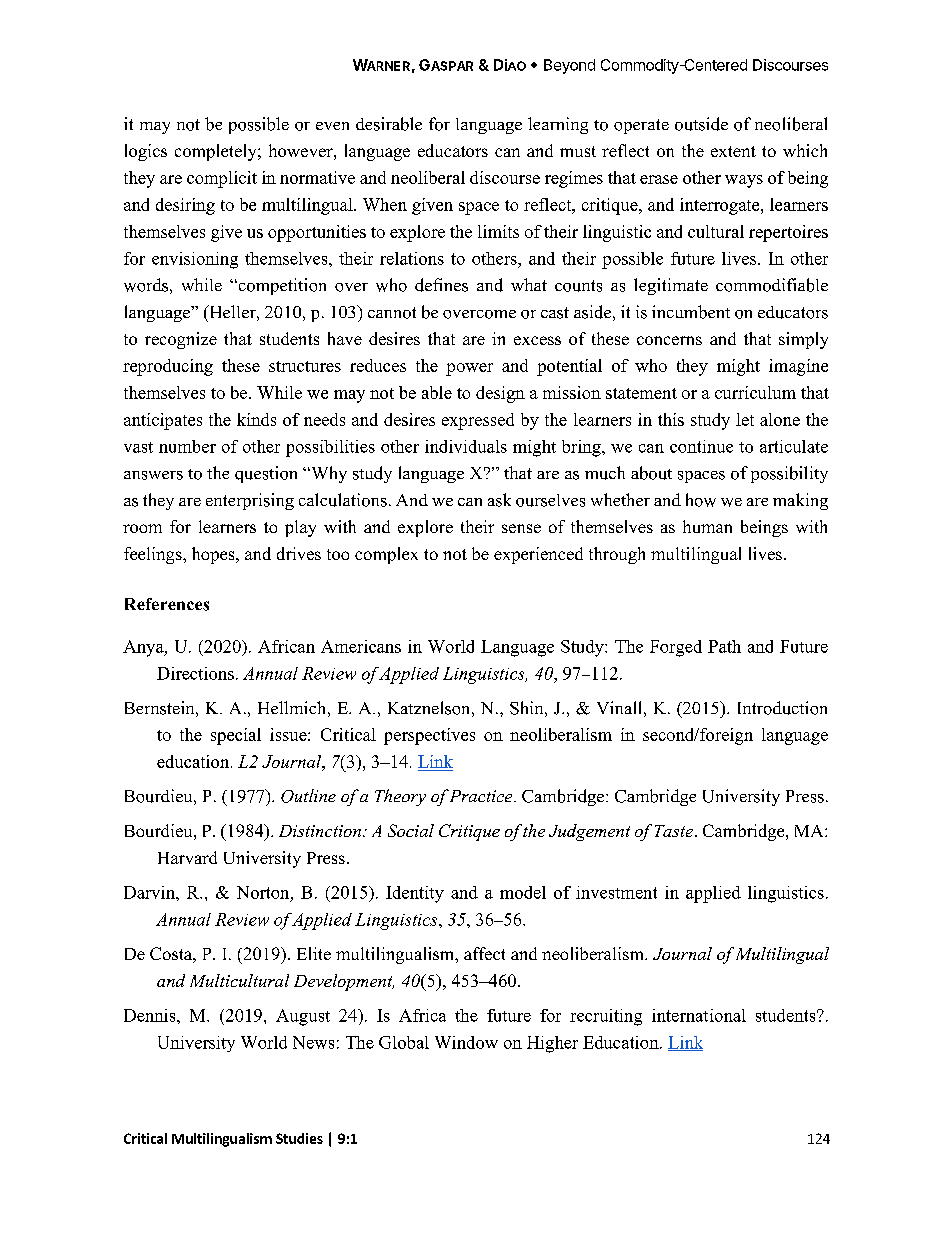  What do you see at coordinates (538, 555) in the screenshot?
I see `experienced` at bounding box center [538, 555].
